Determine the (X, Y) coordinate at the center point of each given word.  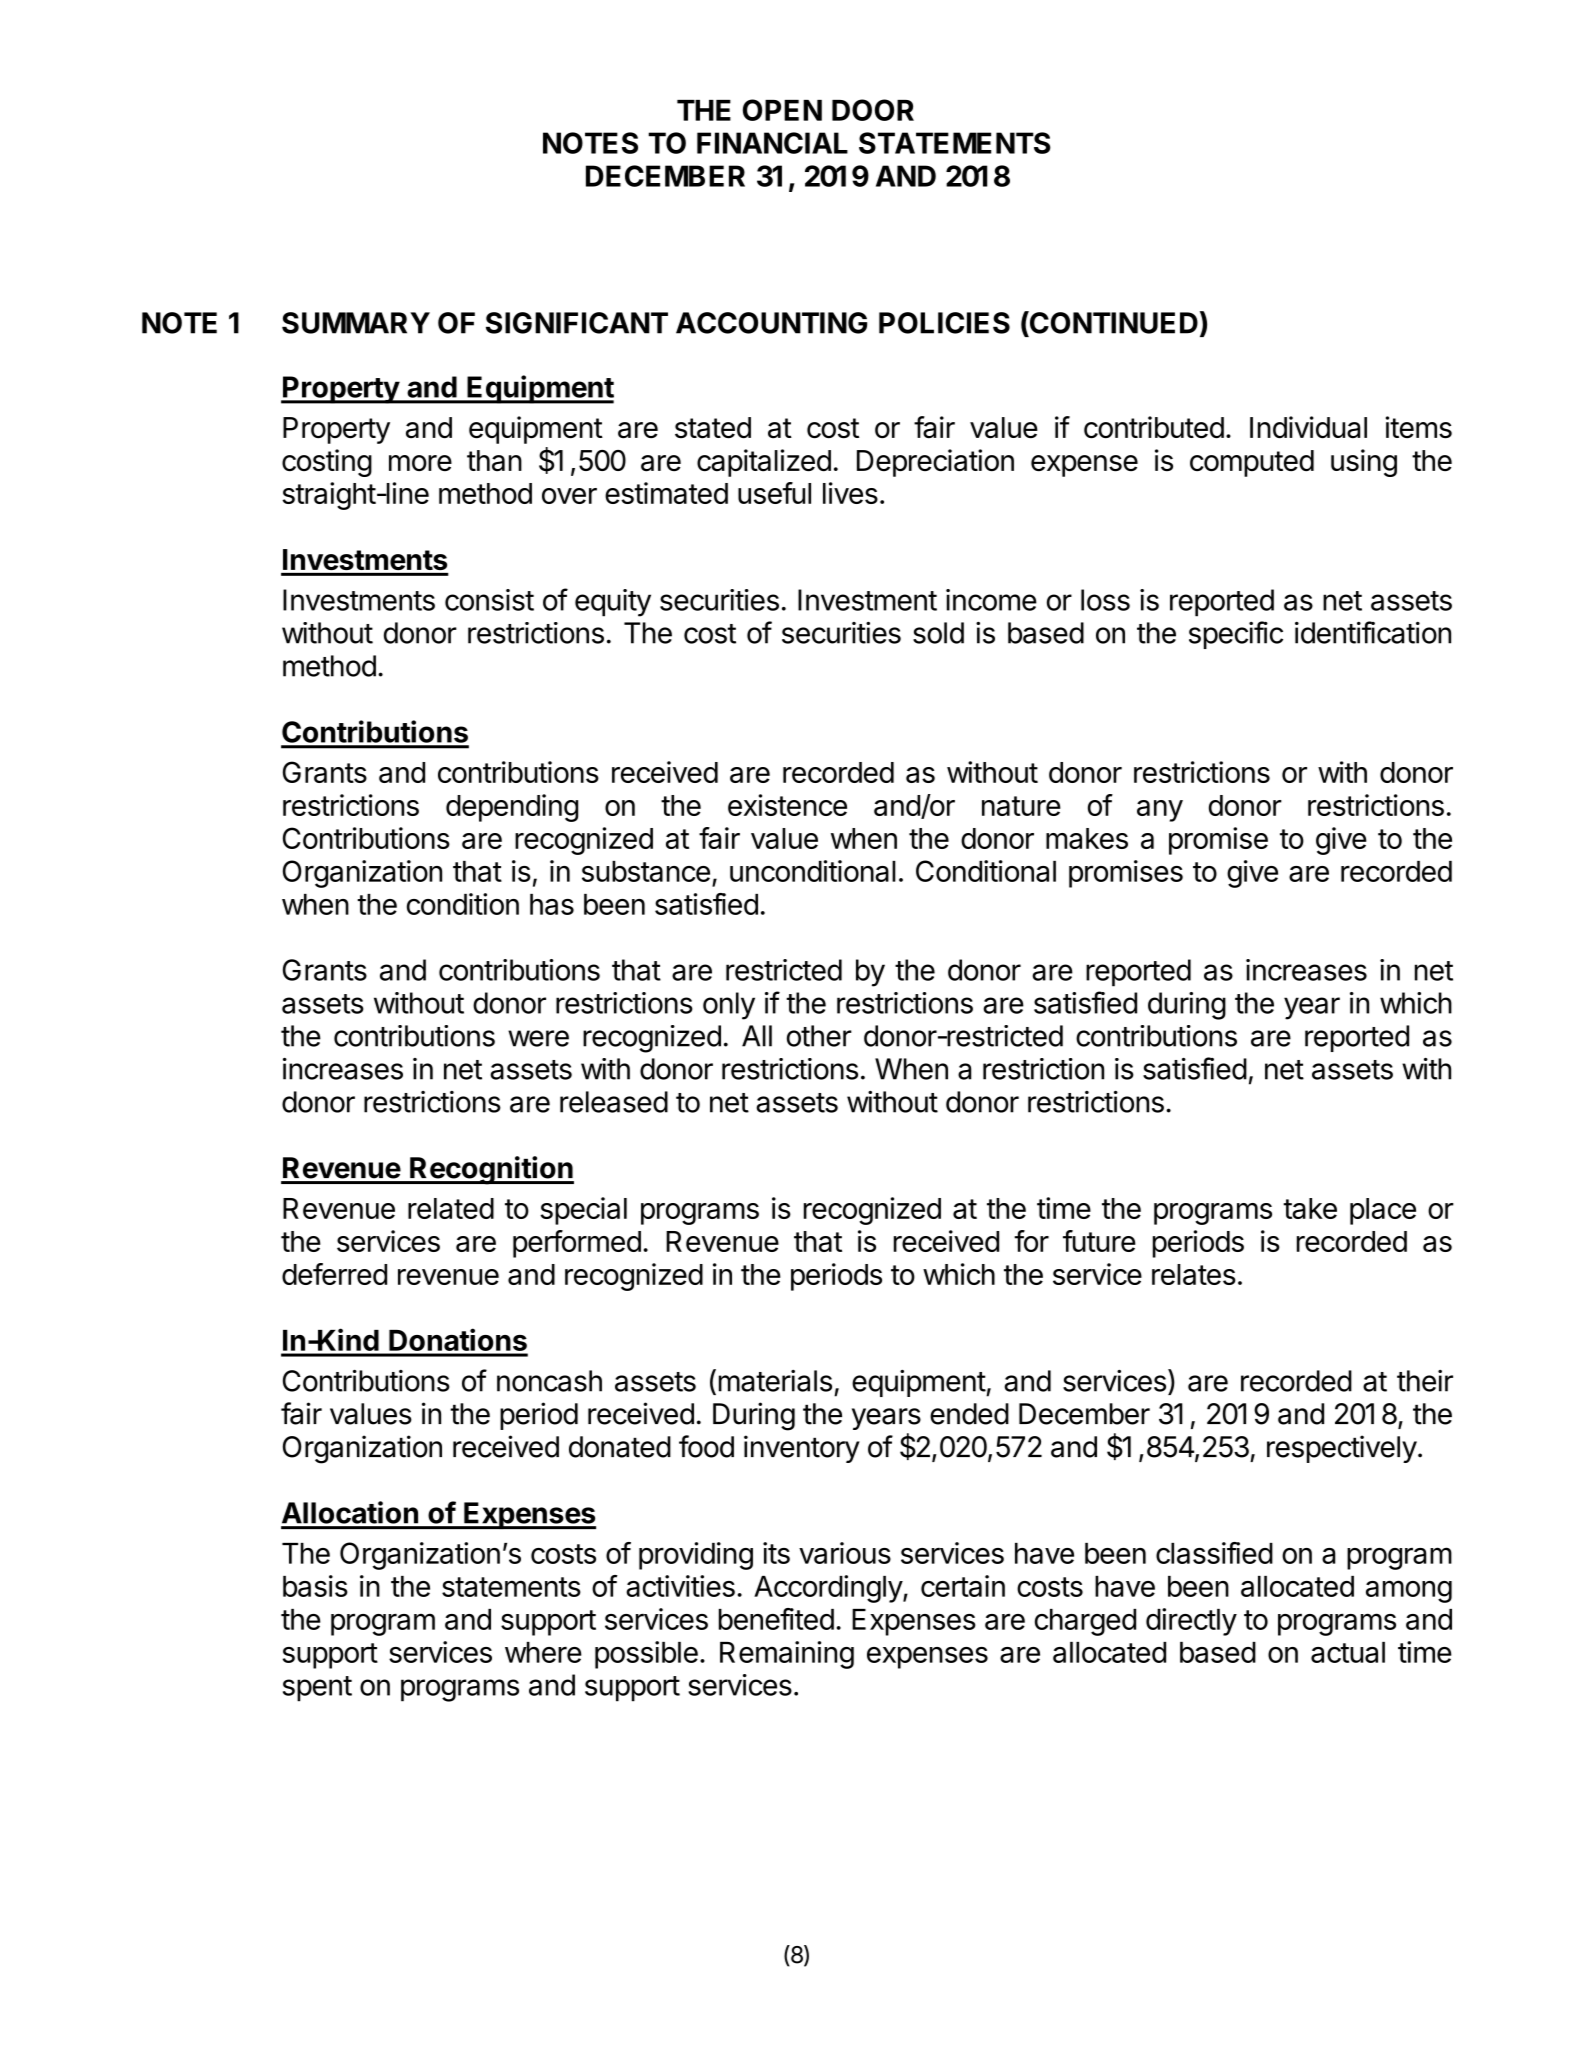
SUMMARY (356, 323)
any (1160, 811)
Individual (1308, 427)
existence (787, 805)
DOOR (873, 110)
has (552, 904)
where (543, 1652)
